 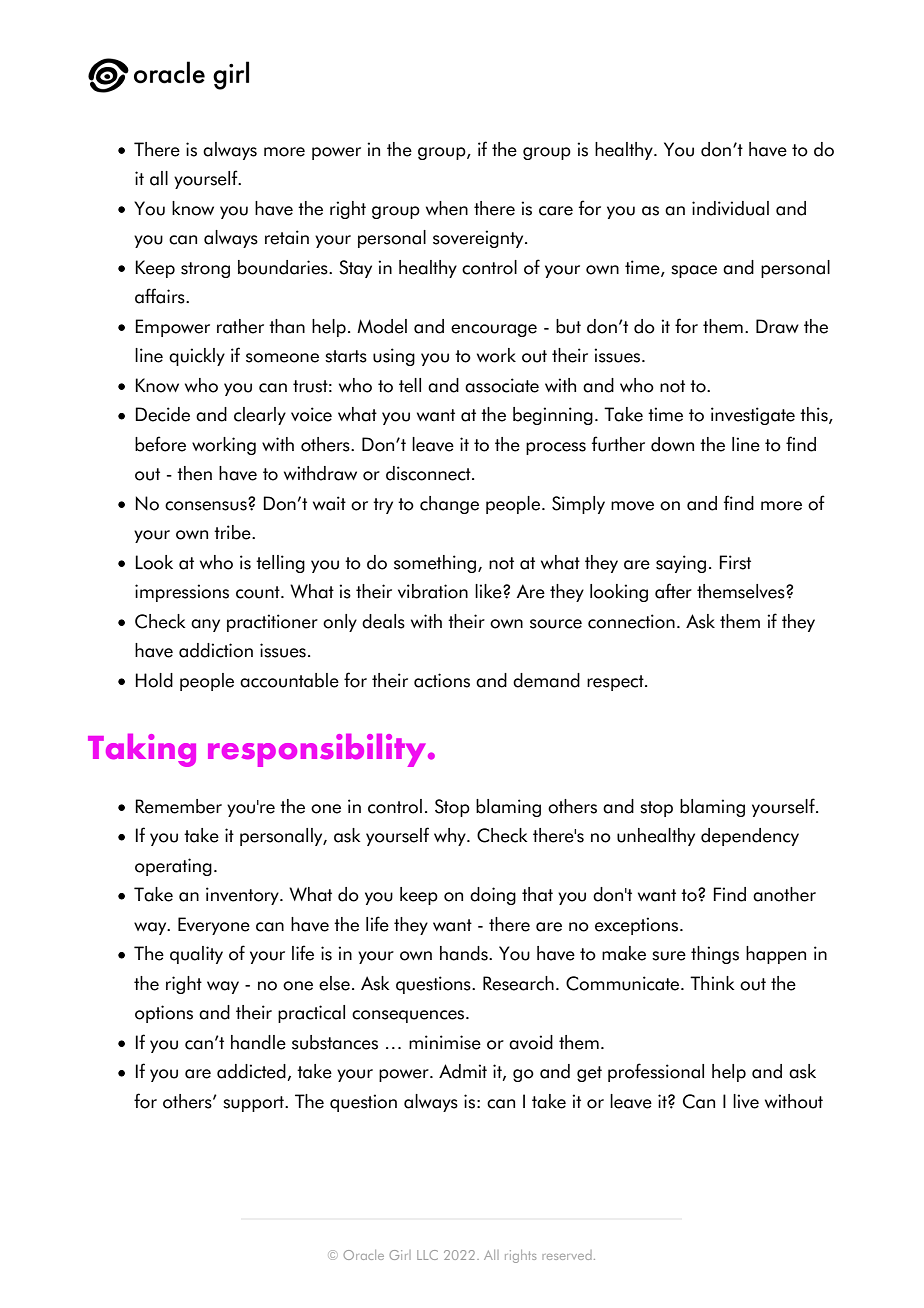 What do you see at coordinates (363, 1255) in the screenshot?
I see `Oracle` at bounding box center [363, 1255].
